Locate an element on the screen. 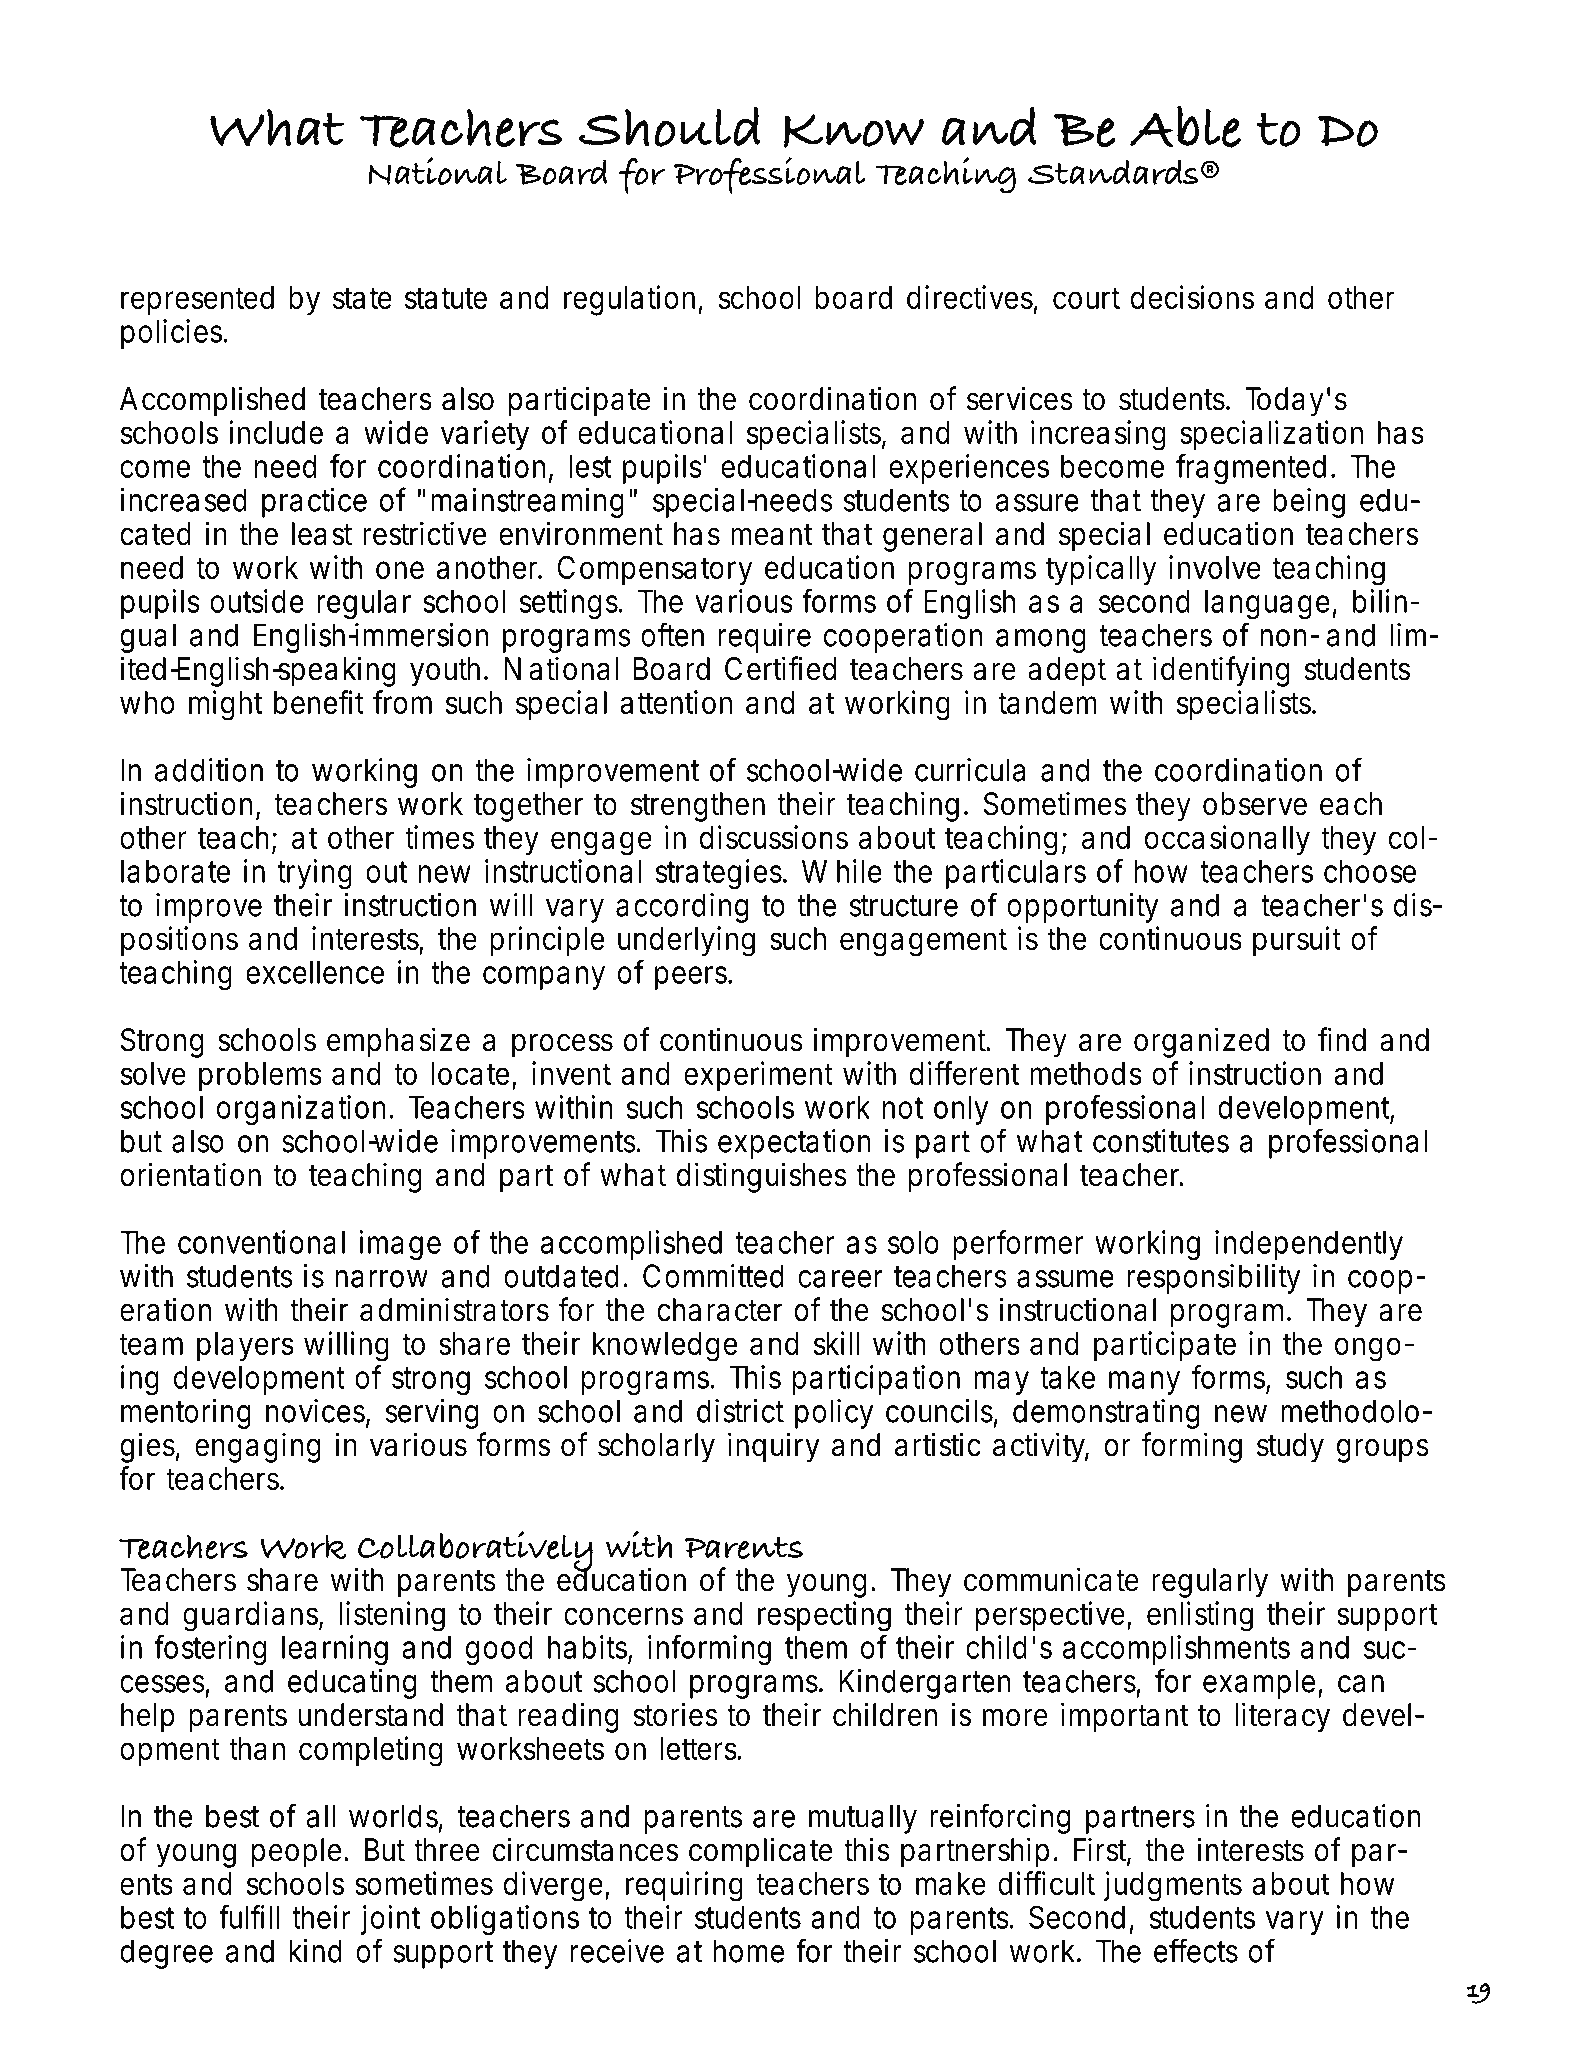 The image size is (1588, 2056). organized is located at coordinates (1201, 1042).
